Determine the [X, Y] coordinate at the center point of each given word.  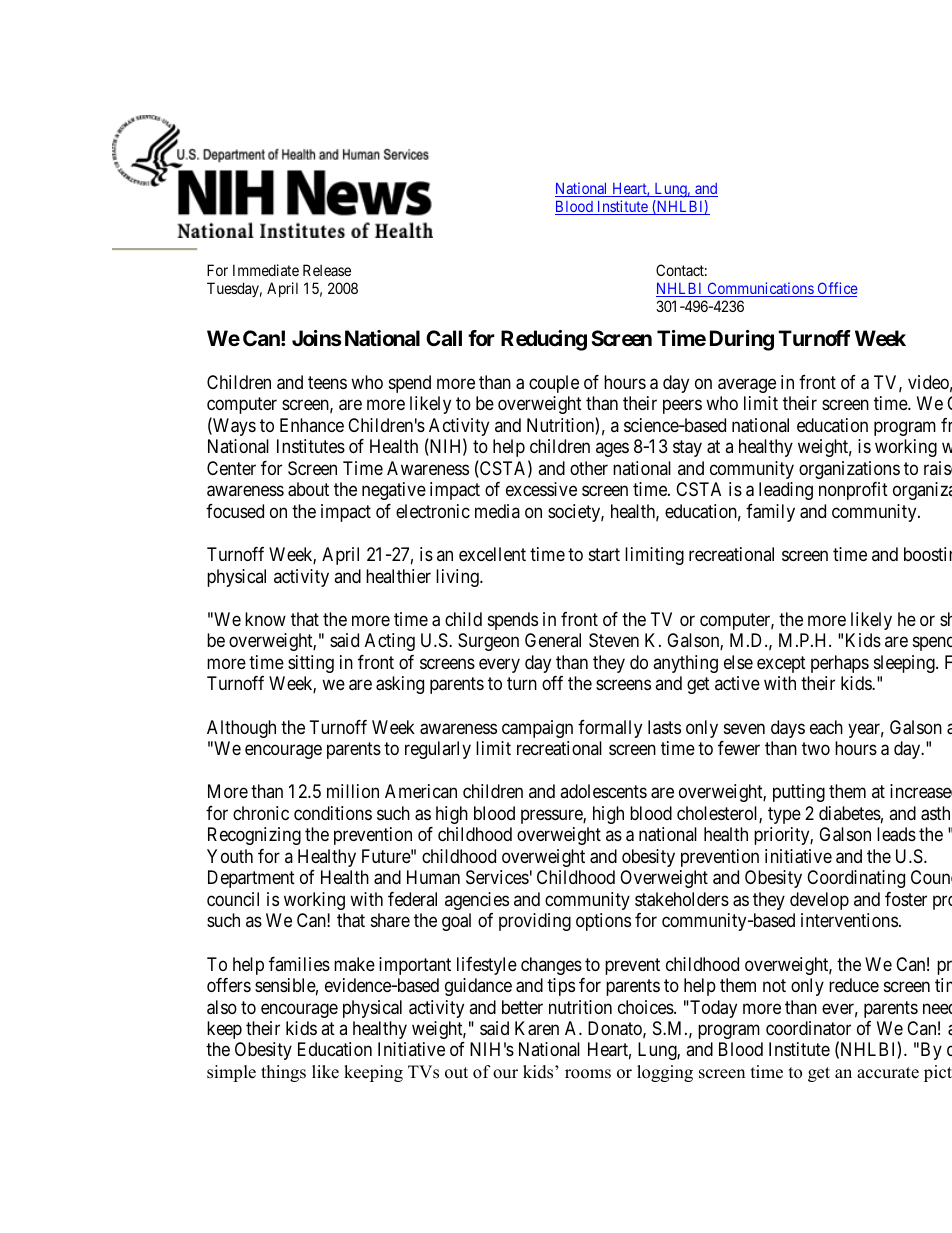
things [283, 1073]
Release [327, 270]
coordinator [808, 1028]
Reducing [544, 340]
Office [836, 289]
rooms [588, 1074]
